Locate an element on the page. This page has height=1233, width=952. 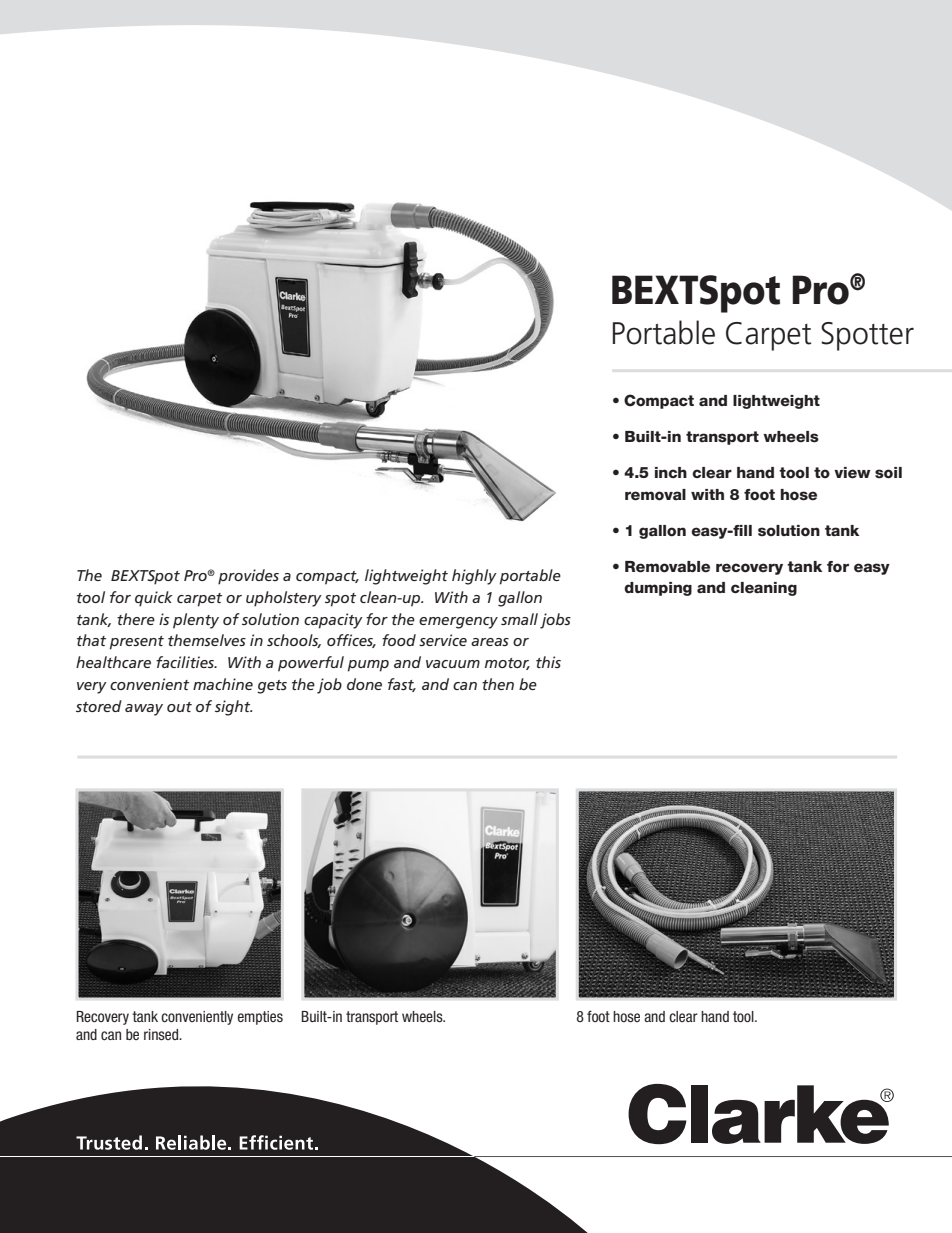
away is located at coordinates (144, 710).
